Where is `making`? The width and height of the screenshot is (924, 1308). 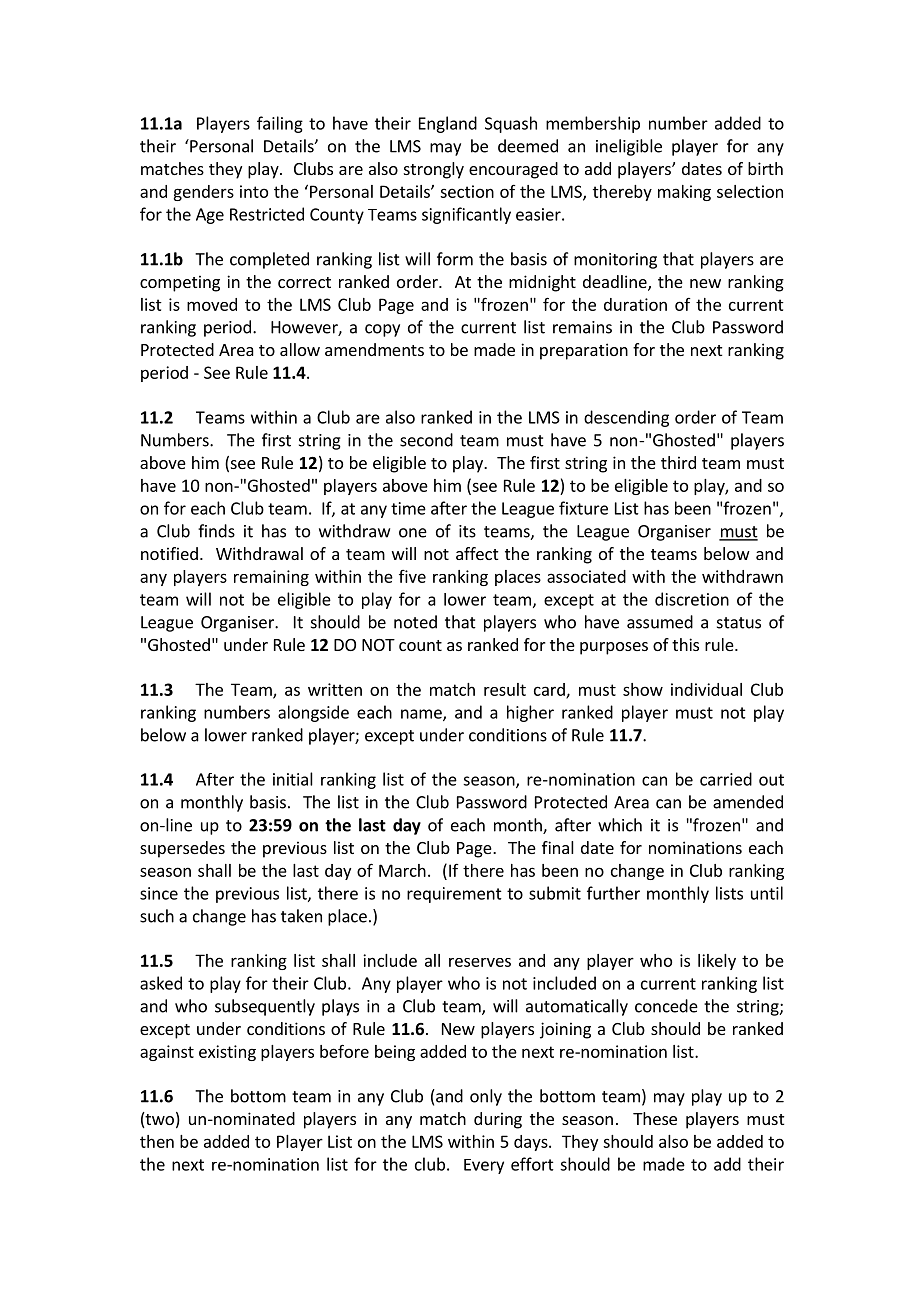 making is located at coordinates (684, 193).
